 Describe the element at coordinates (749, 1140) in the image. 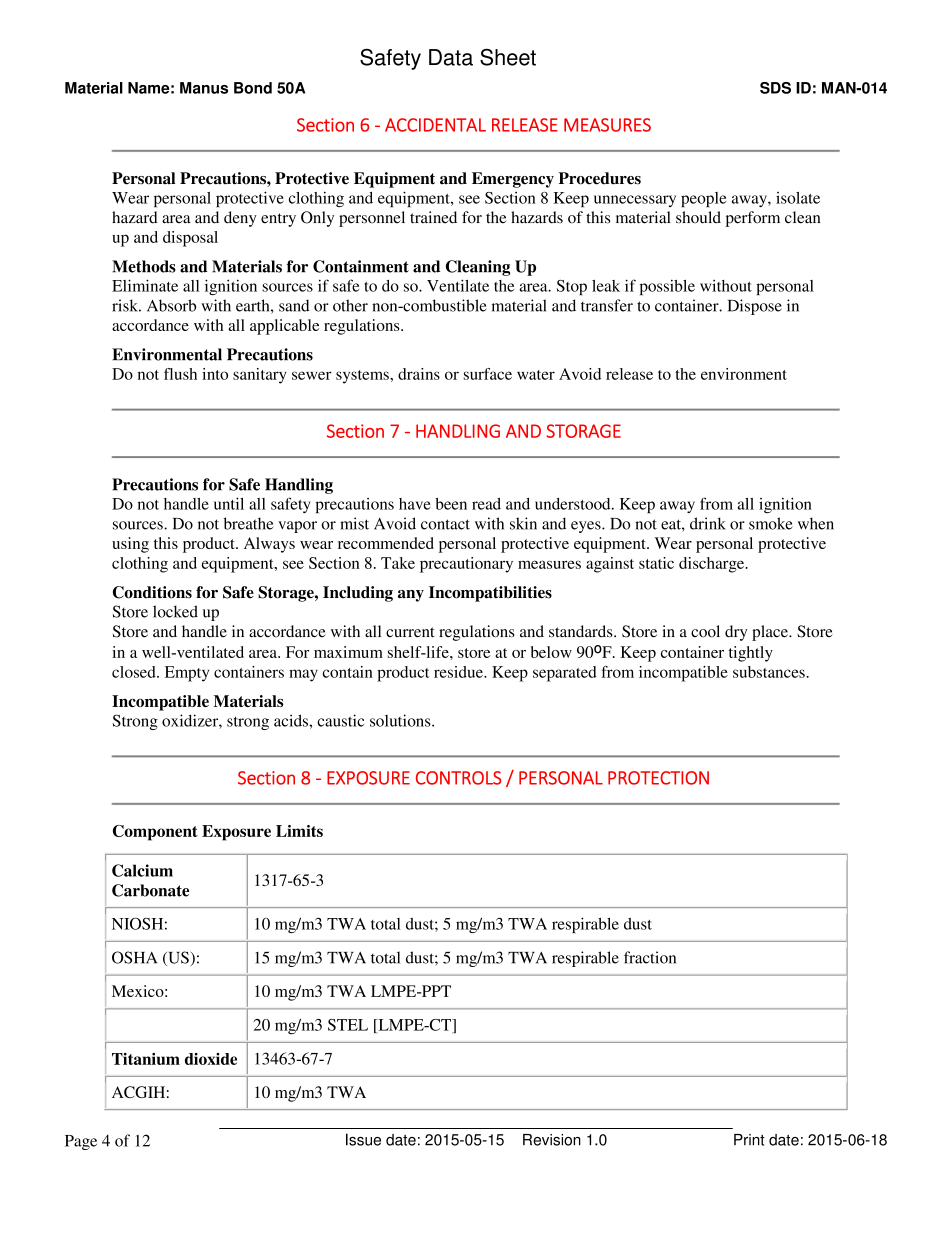

I see `Print` at that location.
